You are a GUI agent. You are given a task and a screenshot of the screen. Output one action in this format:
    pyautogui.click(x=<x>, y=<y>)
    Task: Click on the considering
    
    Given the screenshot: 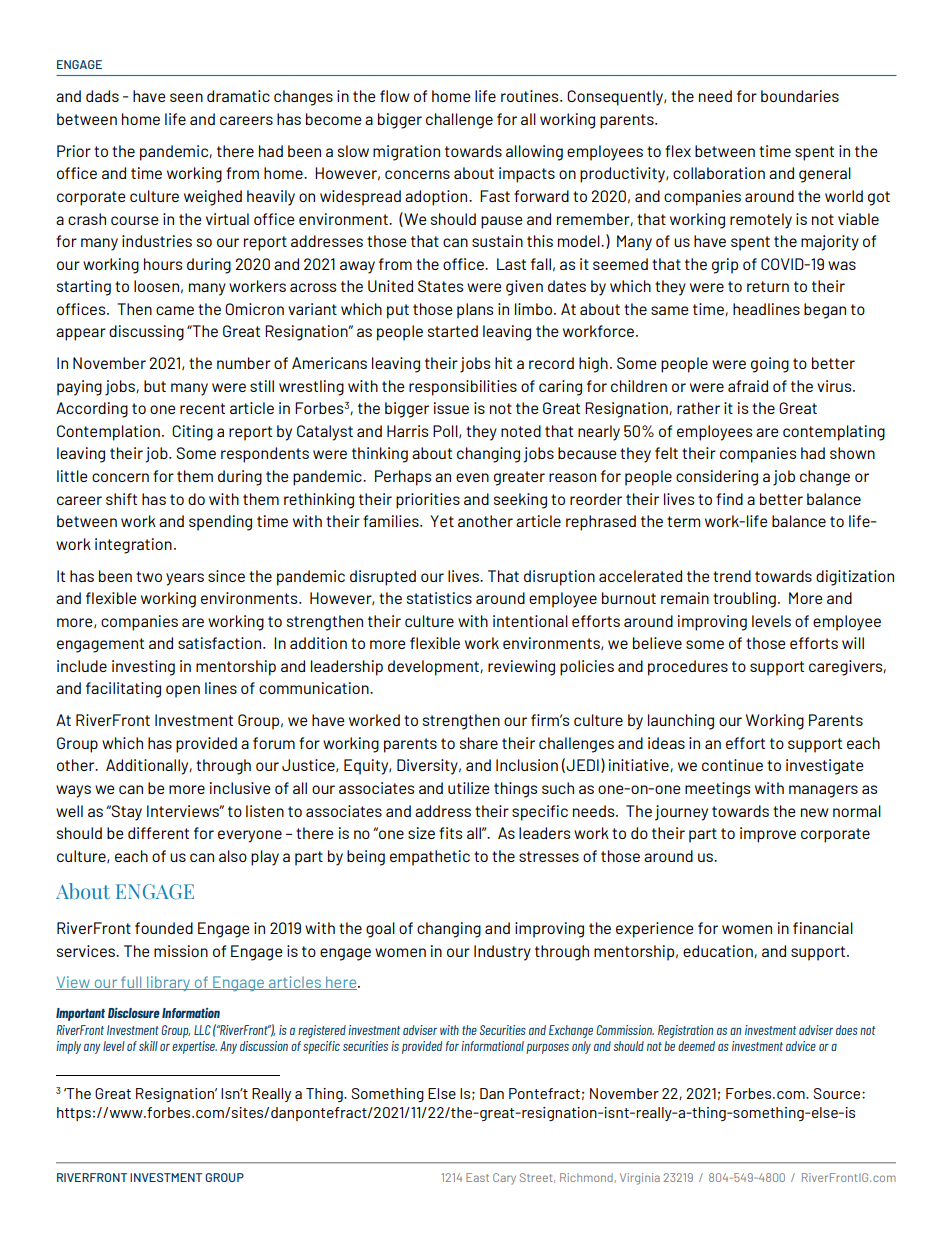 What is the action you would take?
    pyautogui.click(x=717, y=478)
